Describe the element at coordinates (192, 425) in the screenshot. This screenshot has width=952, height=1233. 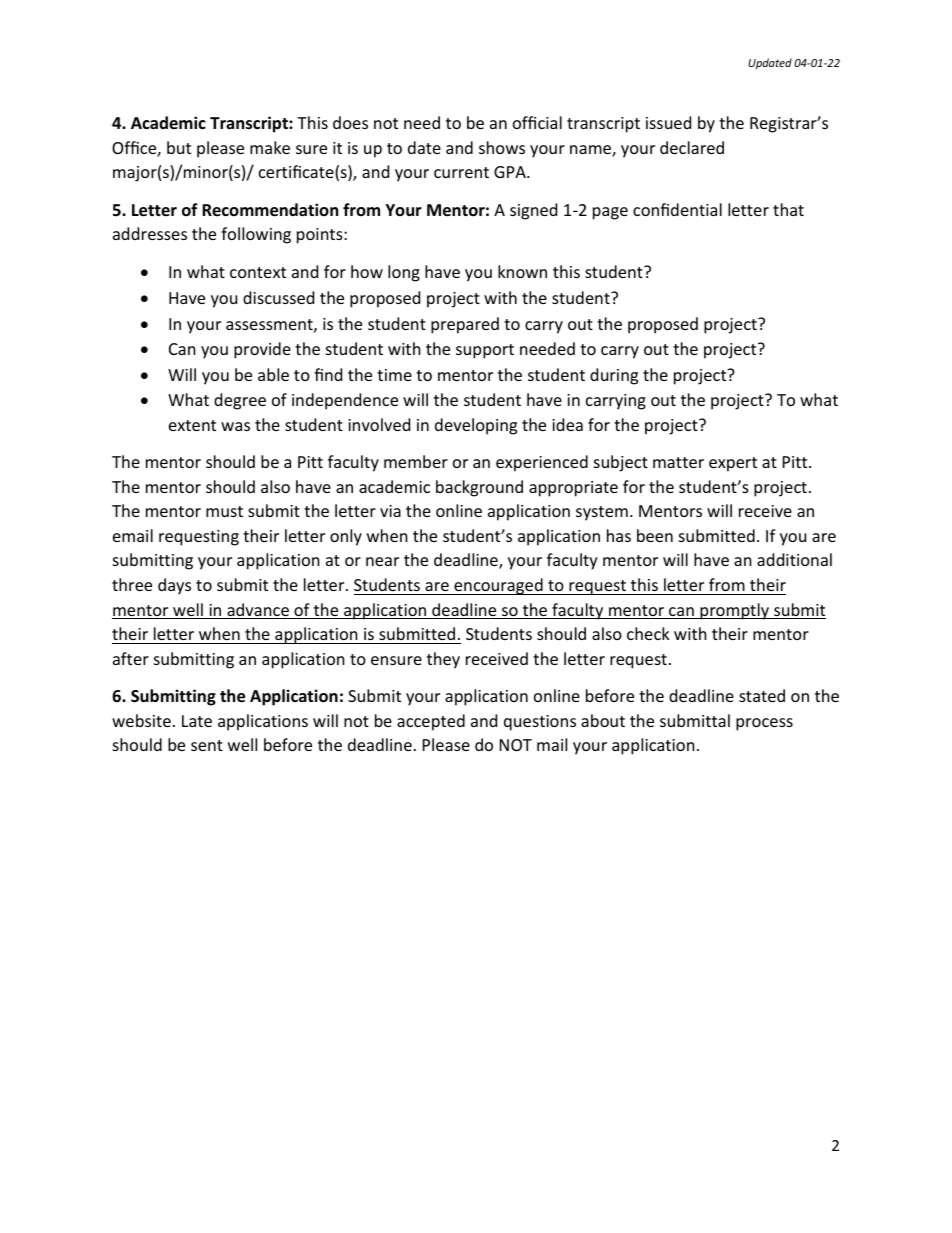
I see `extent` at that location.
